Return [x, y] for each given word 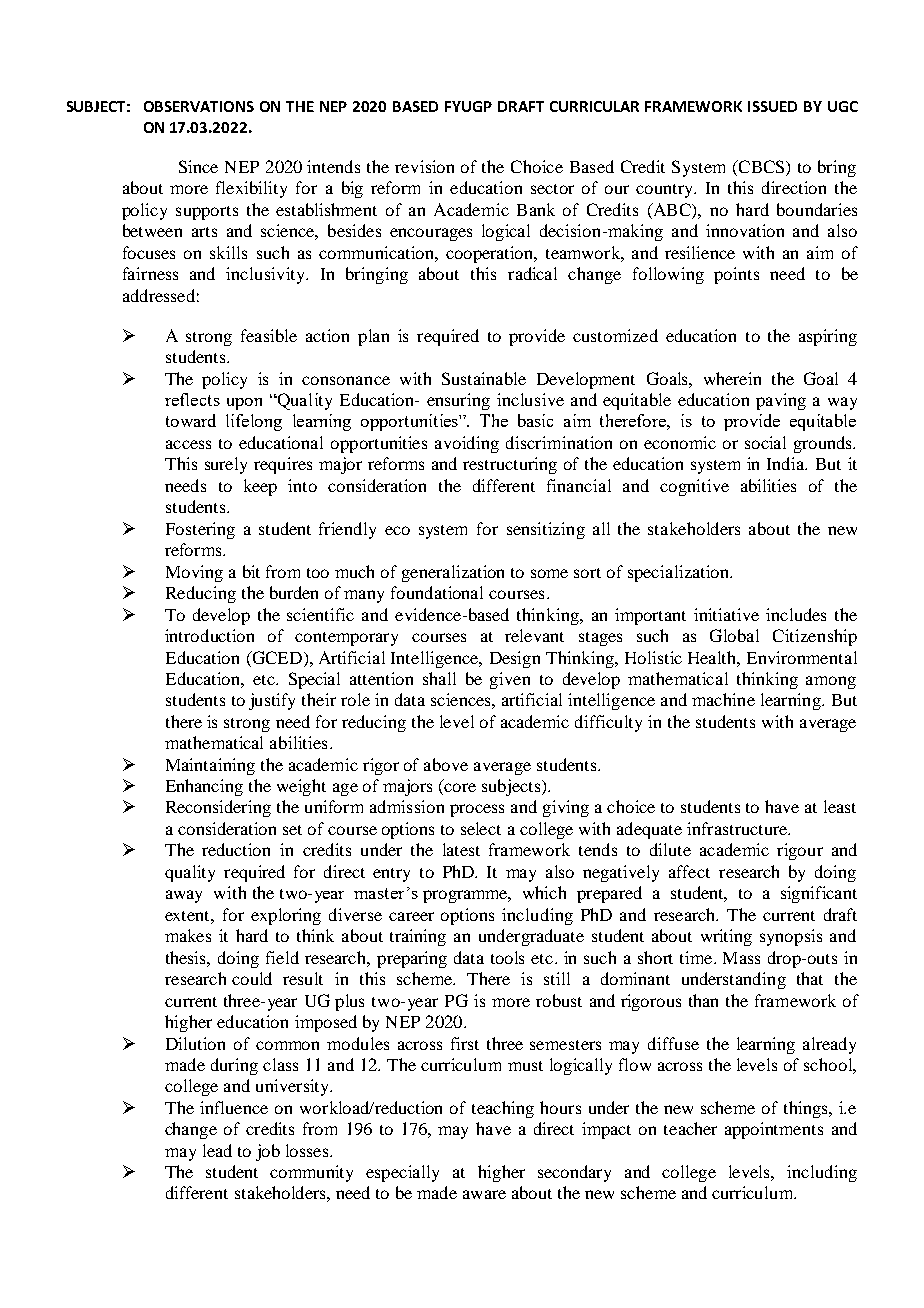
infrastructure [738, 828]
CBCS [761, 168]
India [787, 463]
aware [484, 1194]
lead [217, 1150]
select [481, 828]
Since [198, 166]
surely [226, 465]
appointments [774, 1130]
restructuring [510, 465]
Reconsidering [218, 808]
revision [424, 166]
